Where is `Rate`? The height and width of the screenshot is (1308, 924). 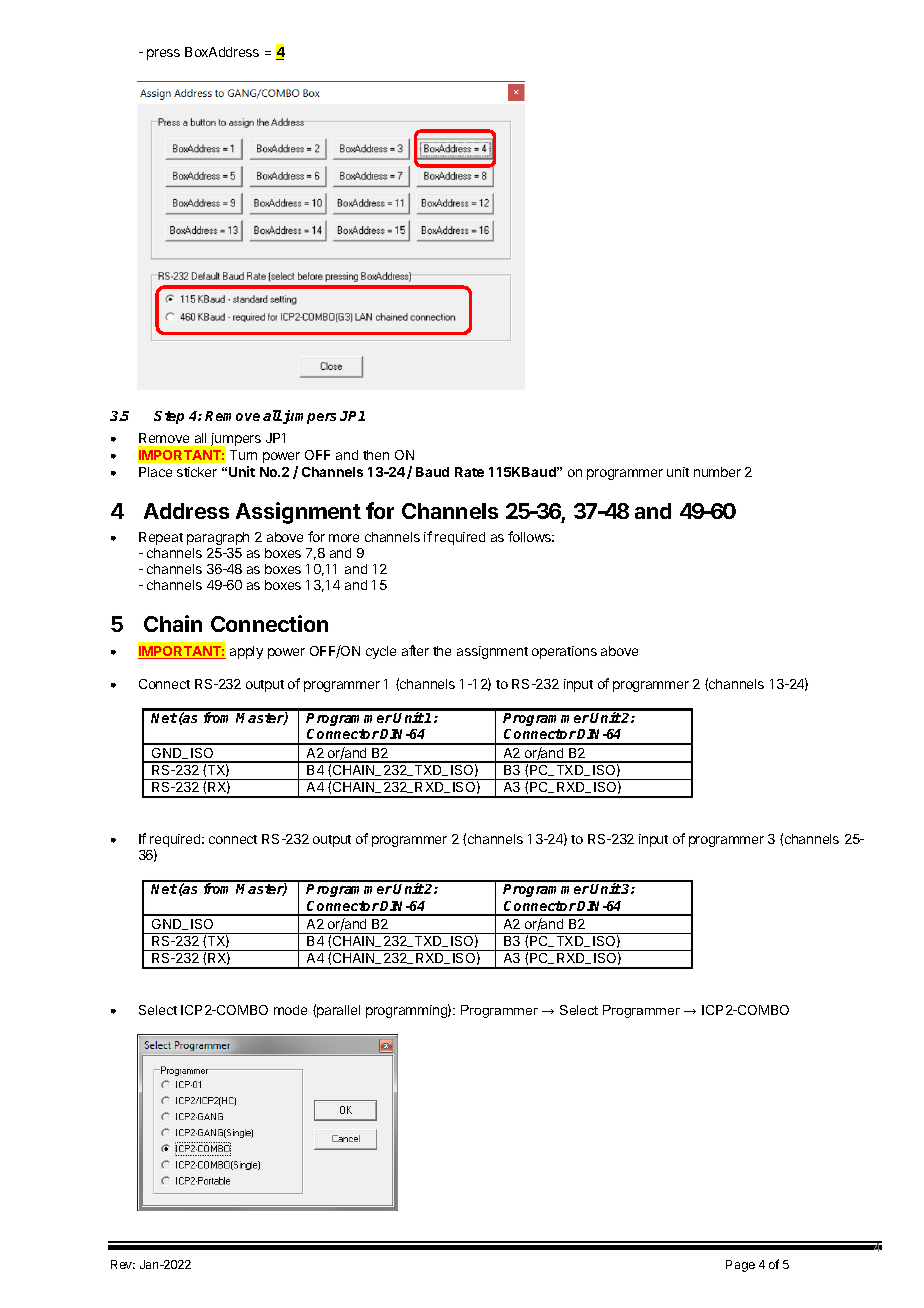 Rate is located at coordinates (469, 472).
